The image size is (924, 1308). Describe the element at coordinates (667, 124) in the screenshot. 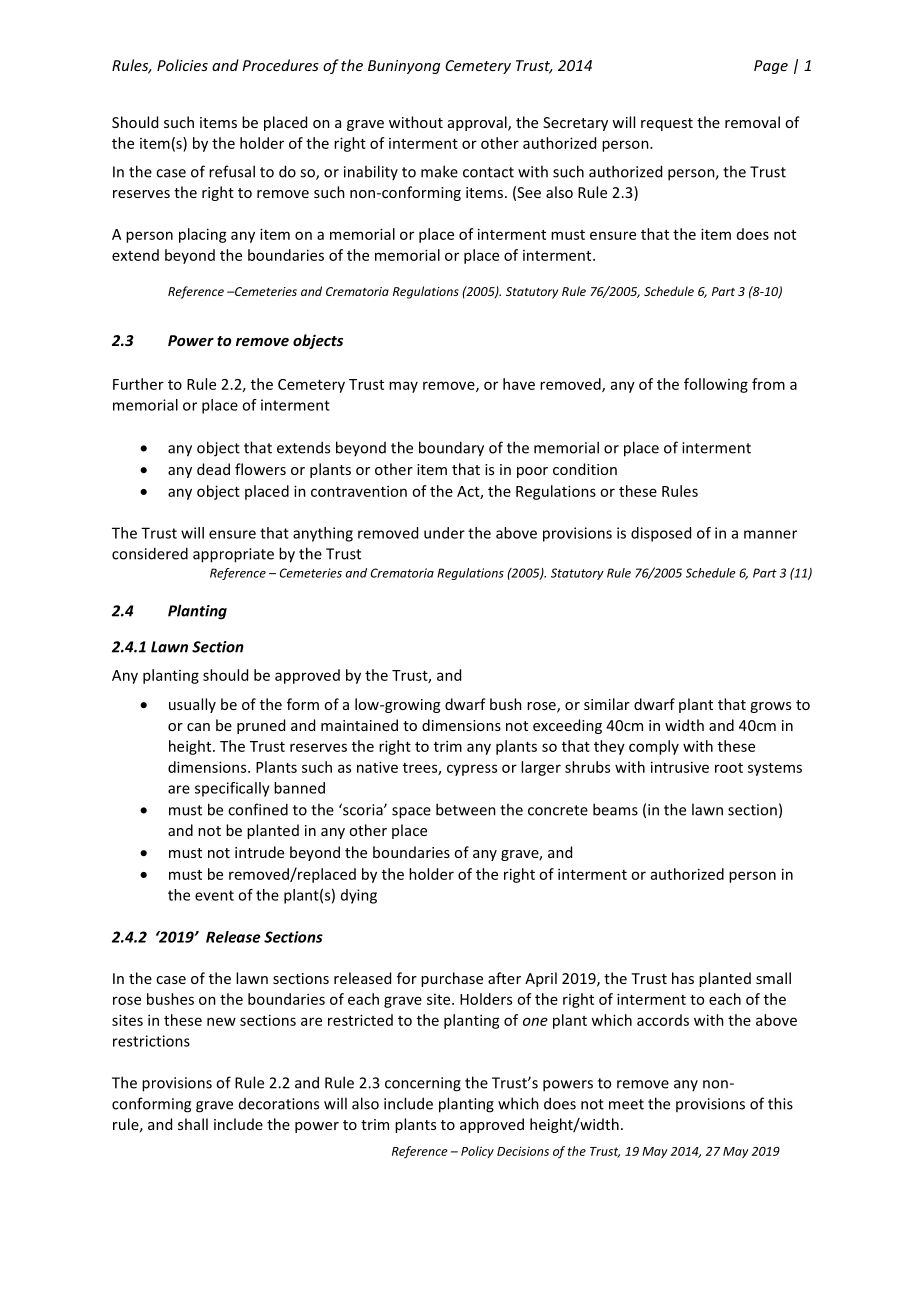

I see `request` at that location.
